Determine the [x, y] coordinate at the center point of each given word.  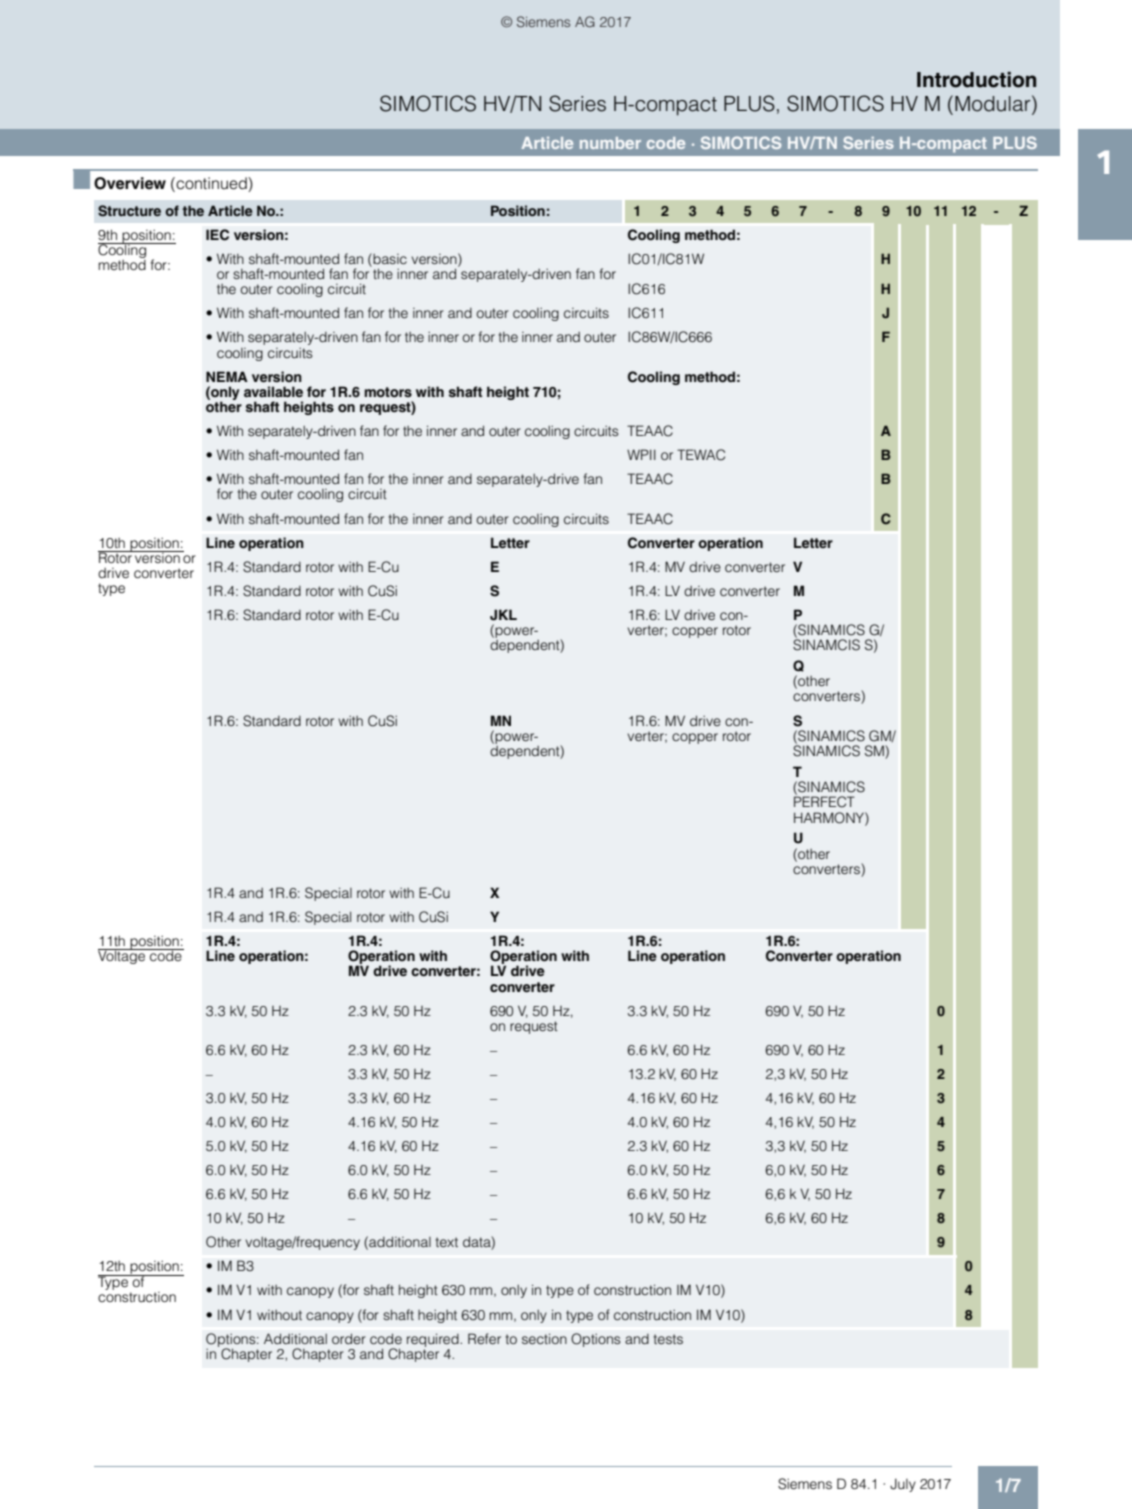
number [610, 143]
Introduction [976, 80]
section [544, 1338]
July [903, 1485]
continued [211, 183]
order [349, 1338]
